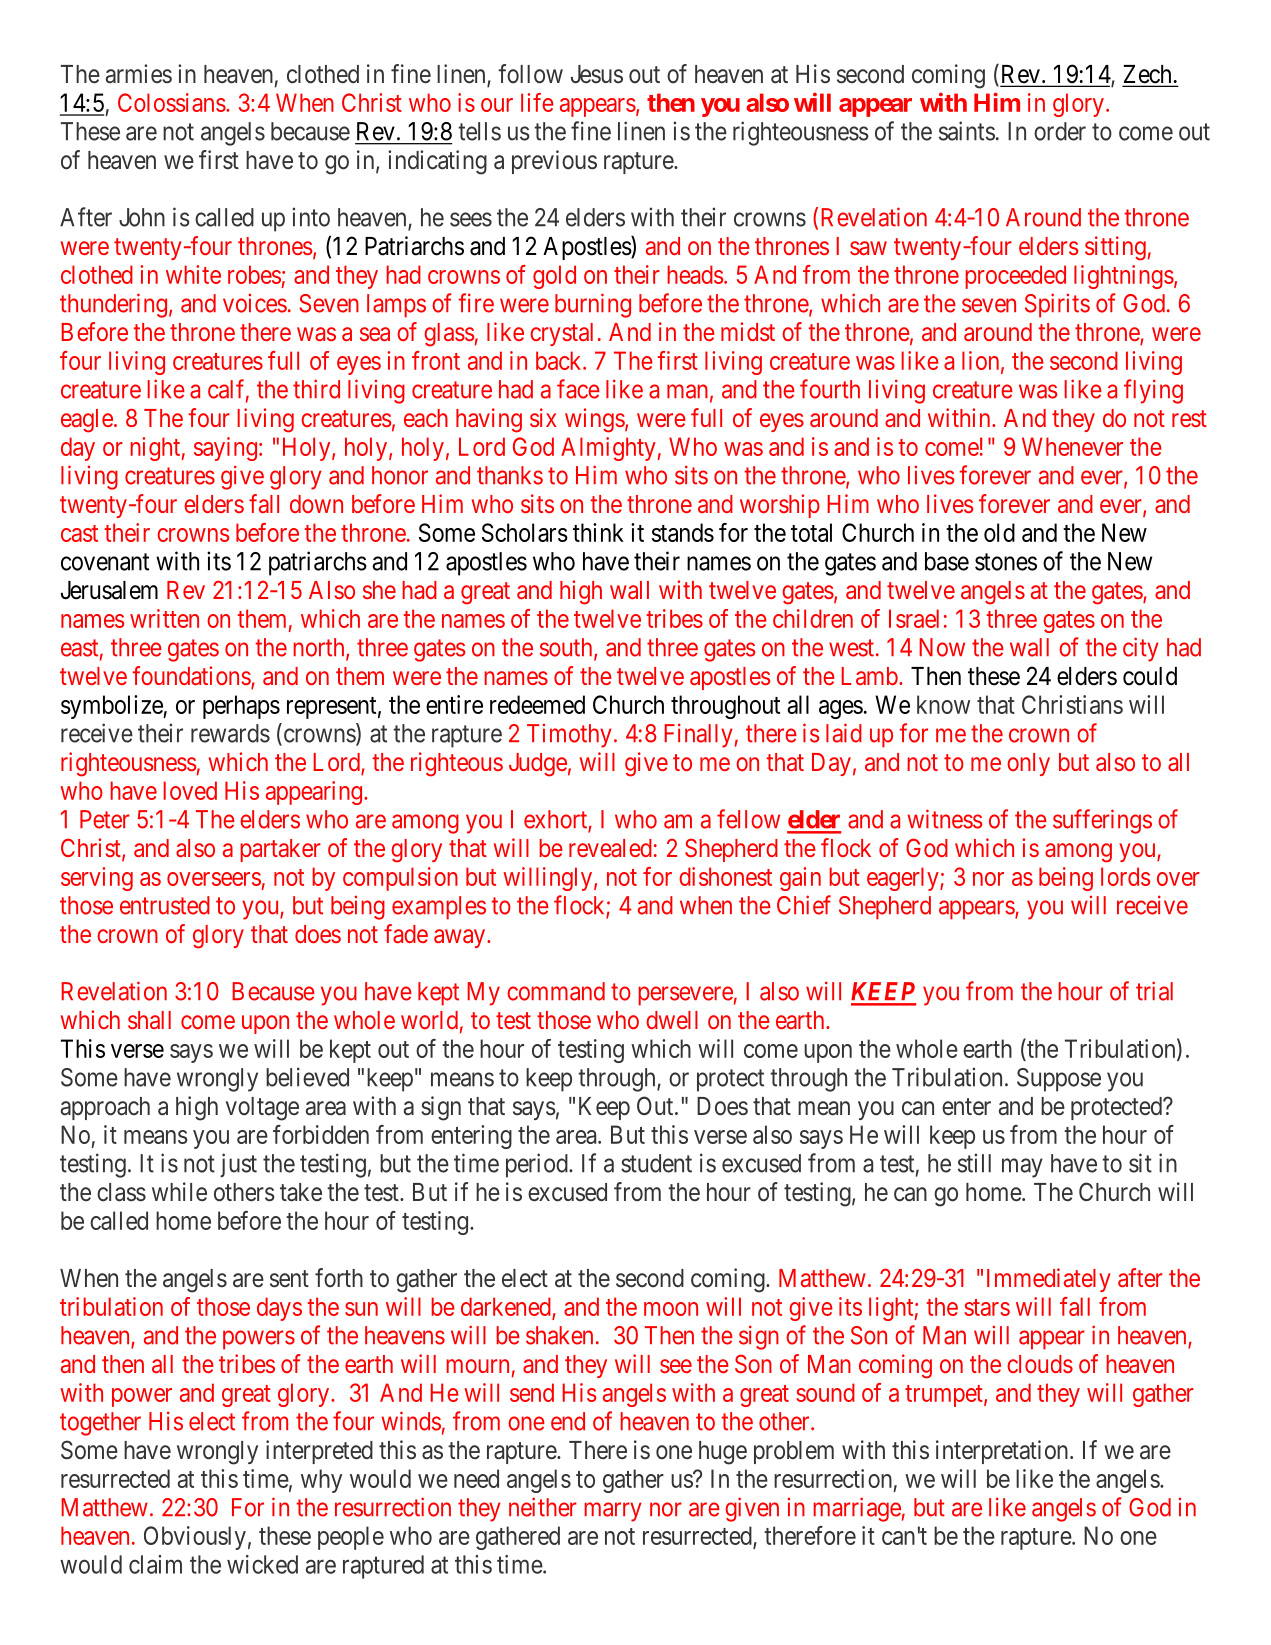  What do you see at coordinates (172, 102) in the image?
I see `Colossians` at bounding box center [172, 102].
